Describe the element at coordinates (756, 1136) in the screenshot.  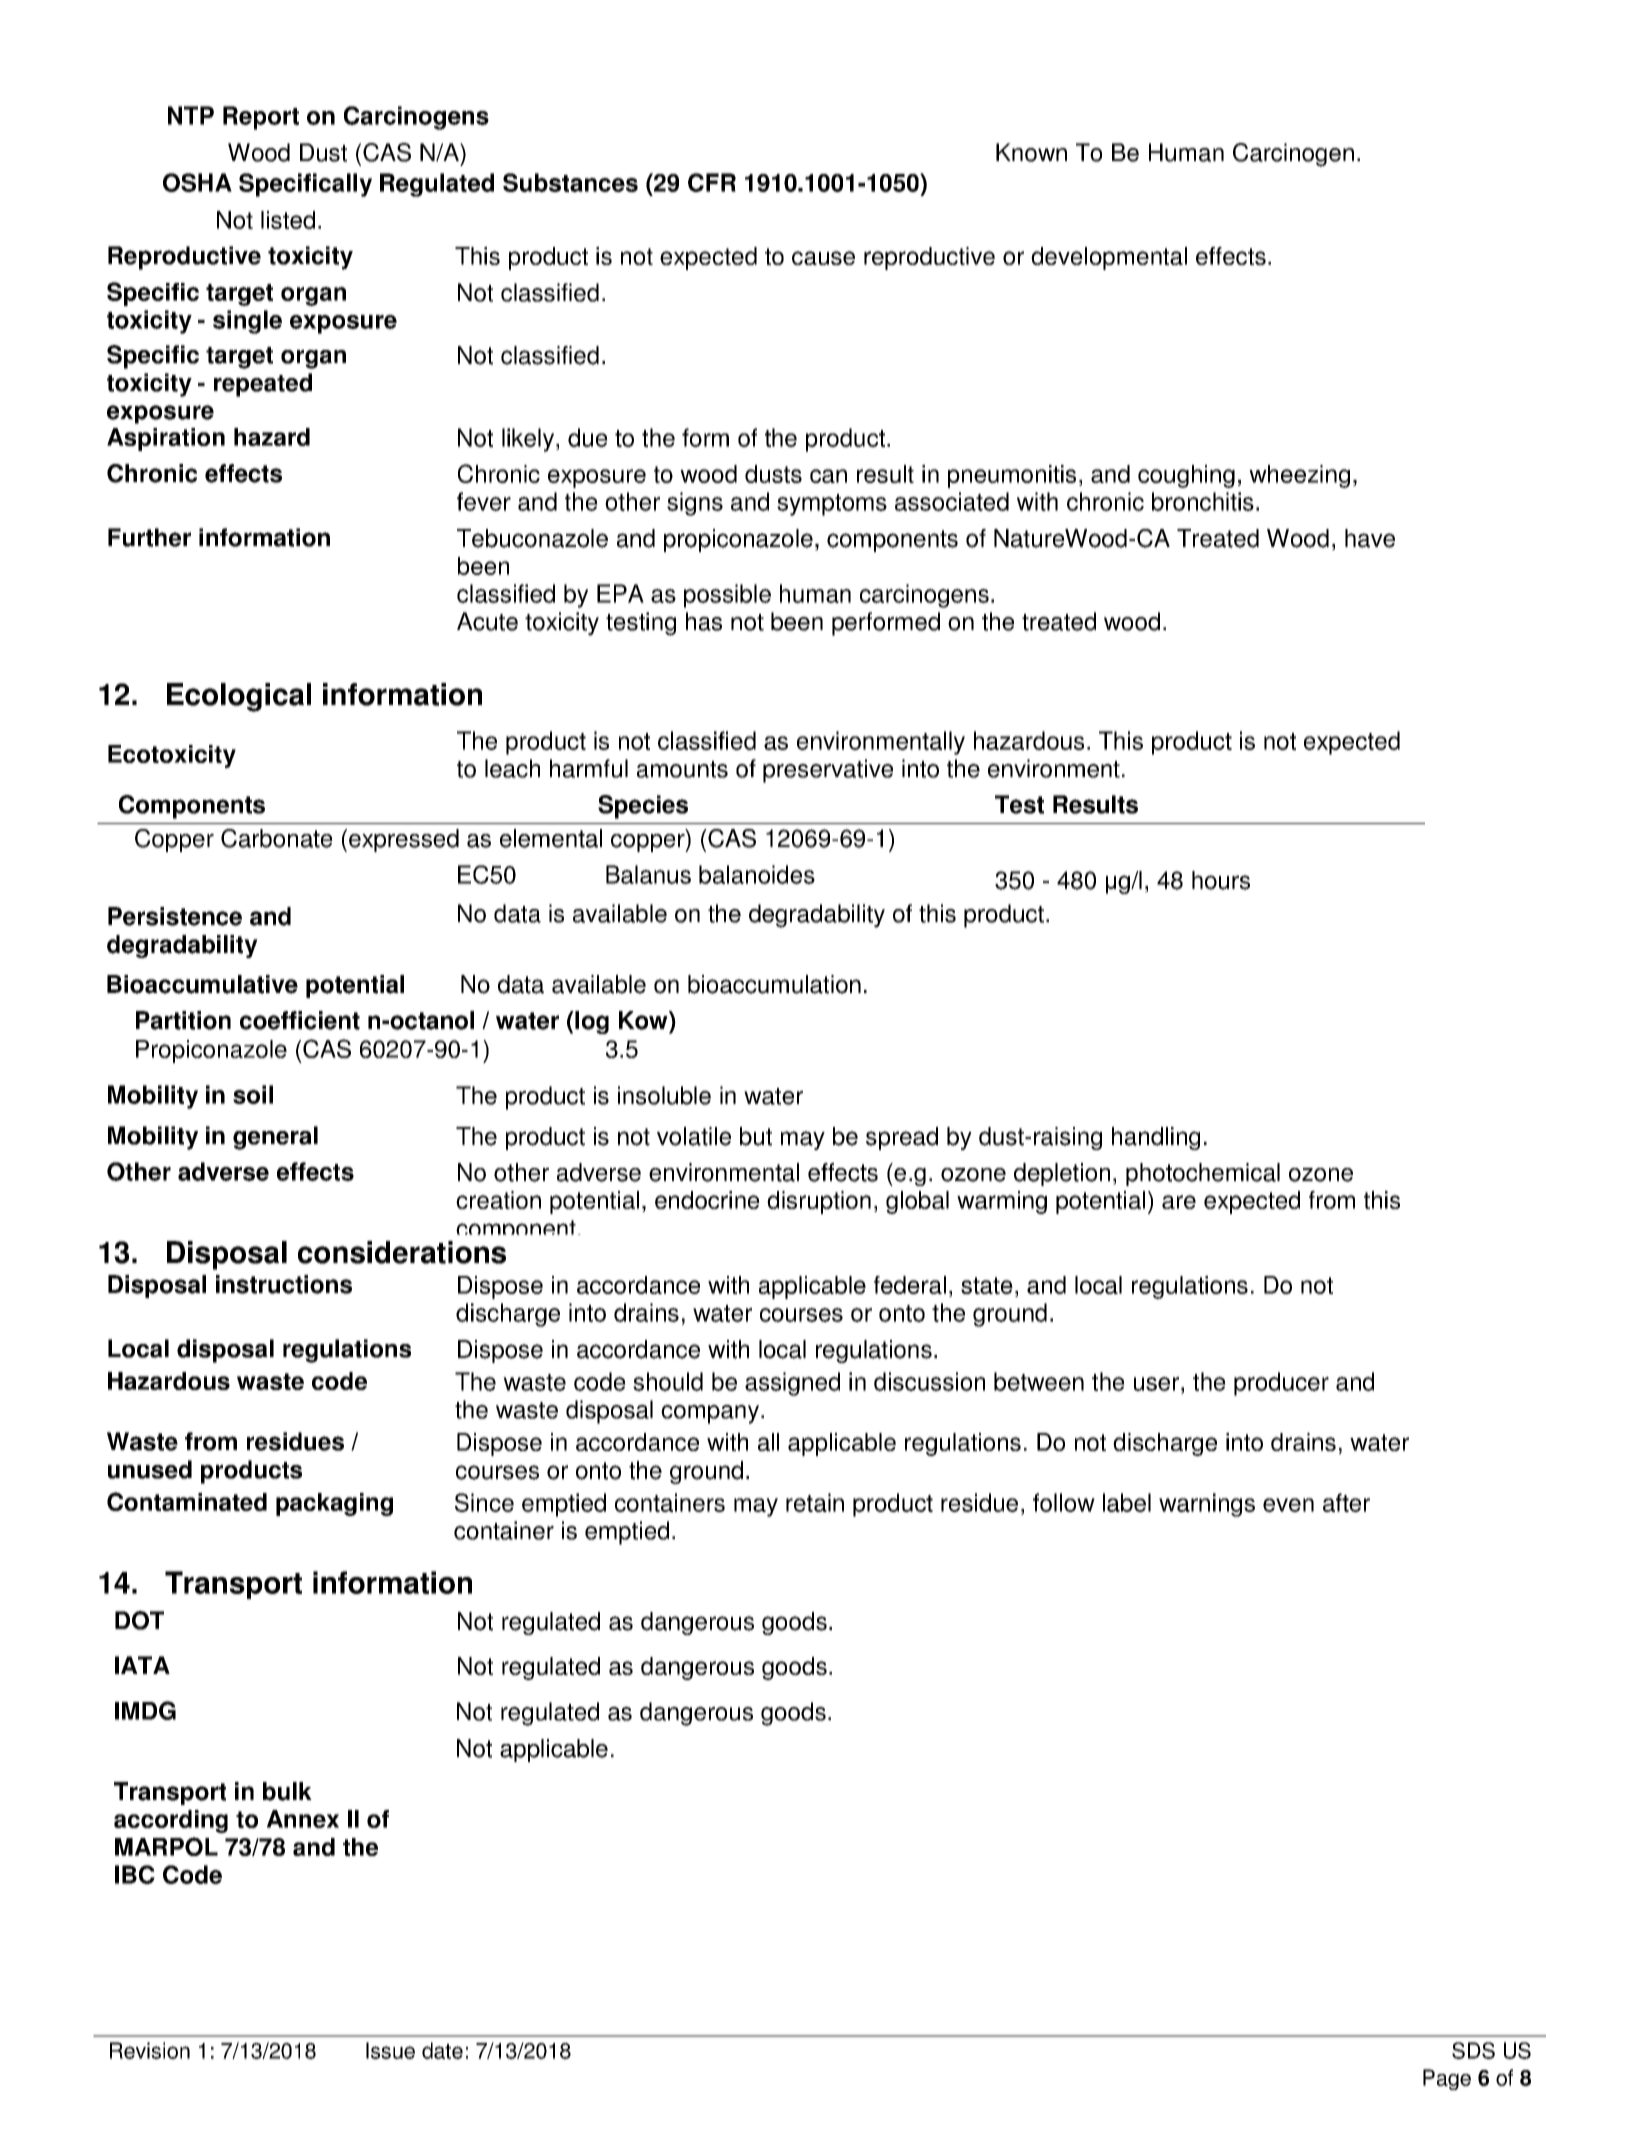
I see `but` at that location.
